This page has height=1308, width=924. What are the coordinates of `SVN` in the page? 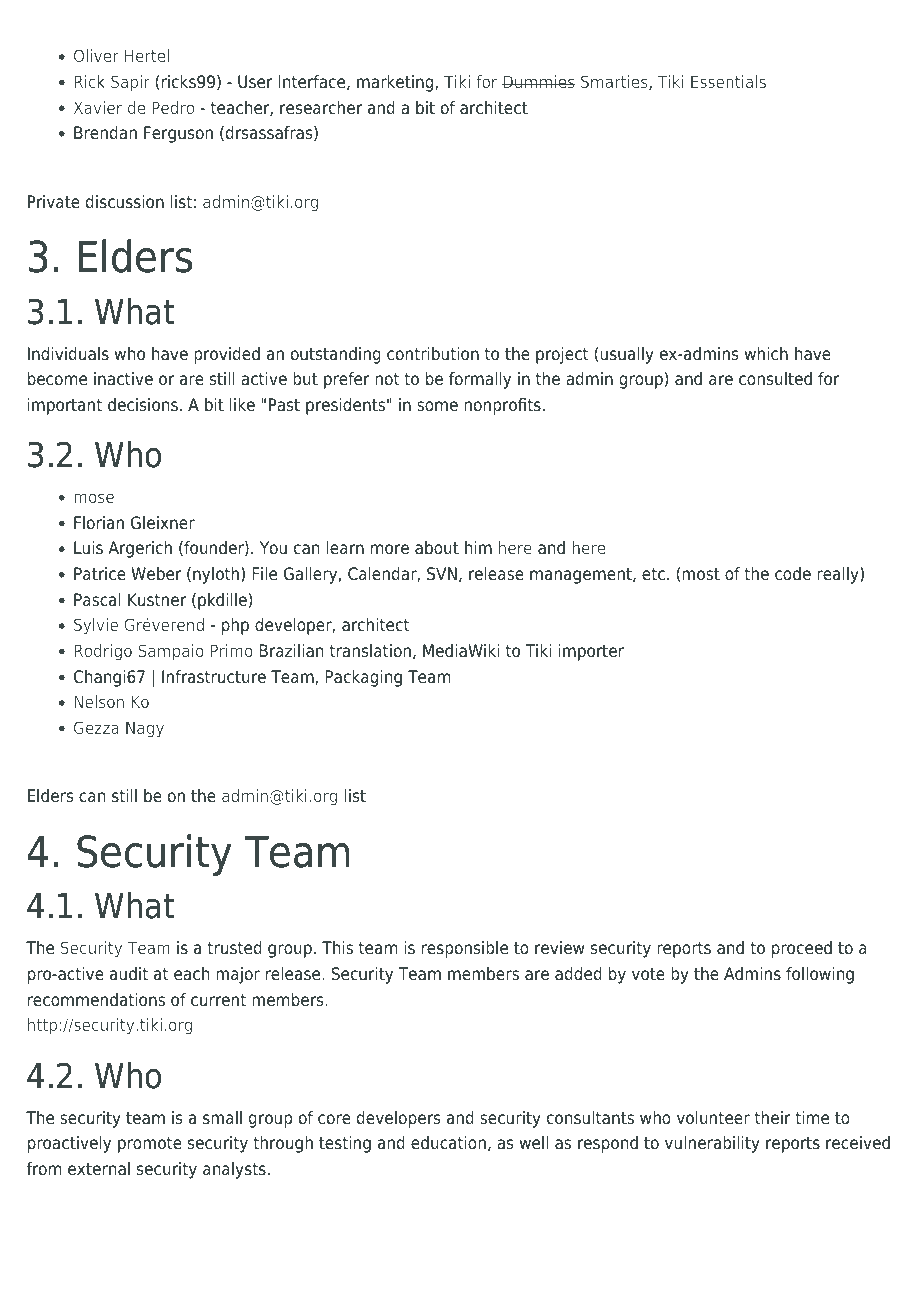 It's located at (442, 574).
